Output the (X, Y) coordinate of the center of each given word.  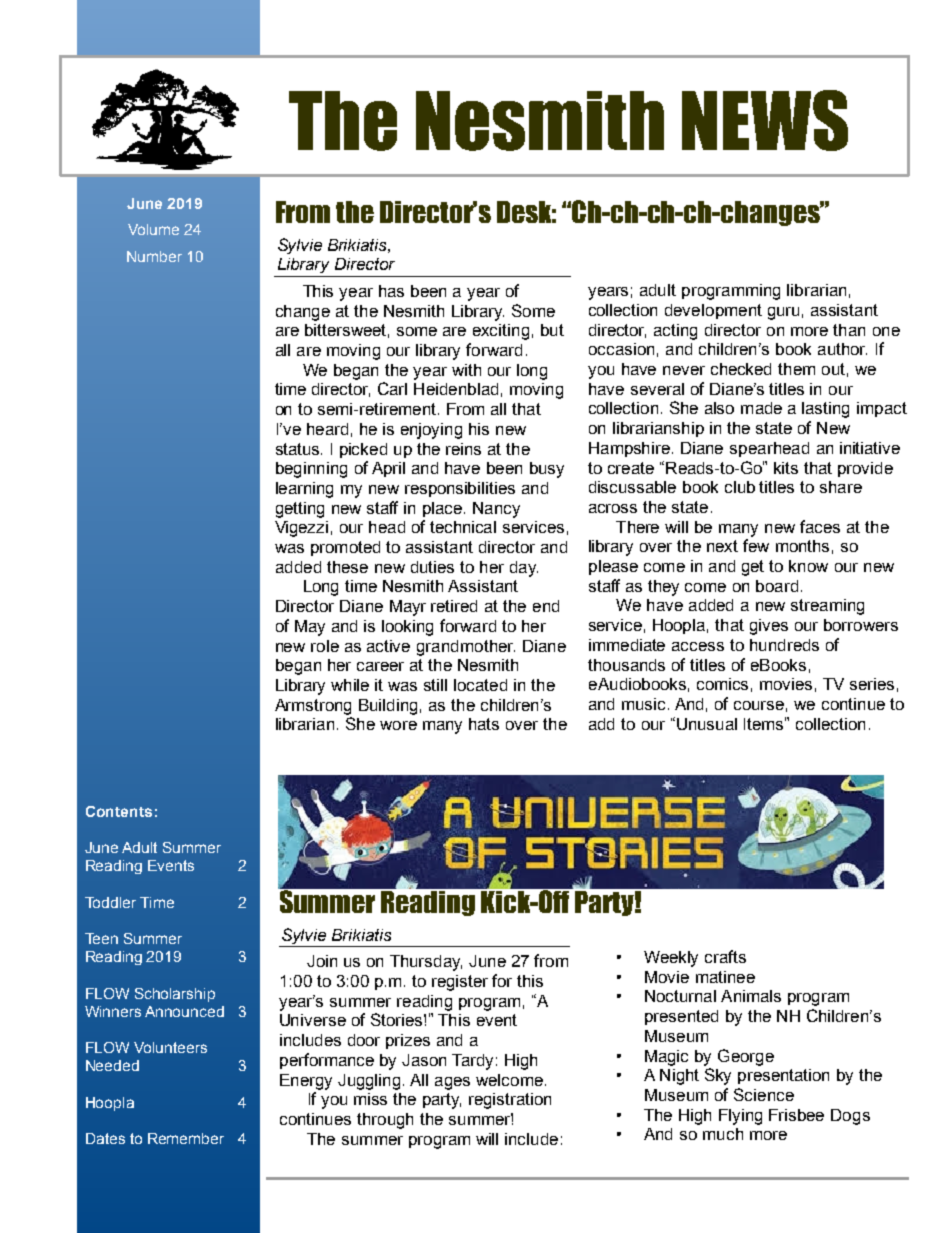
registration (510, 1101)
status (299, 449)
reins (463, 449)
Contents (119, 811)
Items (765, 723)
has (391, 291)
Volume (153, 229)
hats (484, 724)
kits (786, 468)
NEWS (765, 120)
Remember (186, 1138)
